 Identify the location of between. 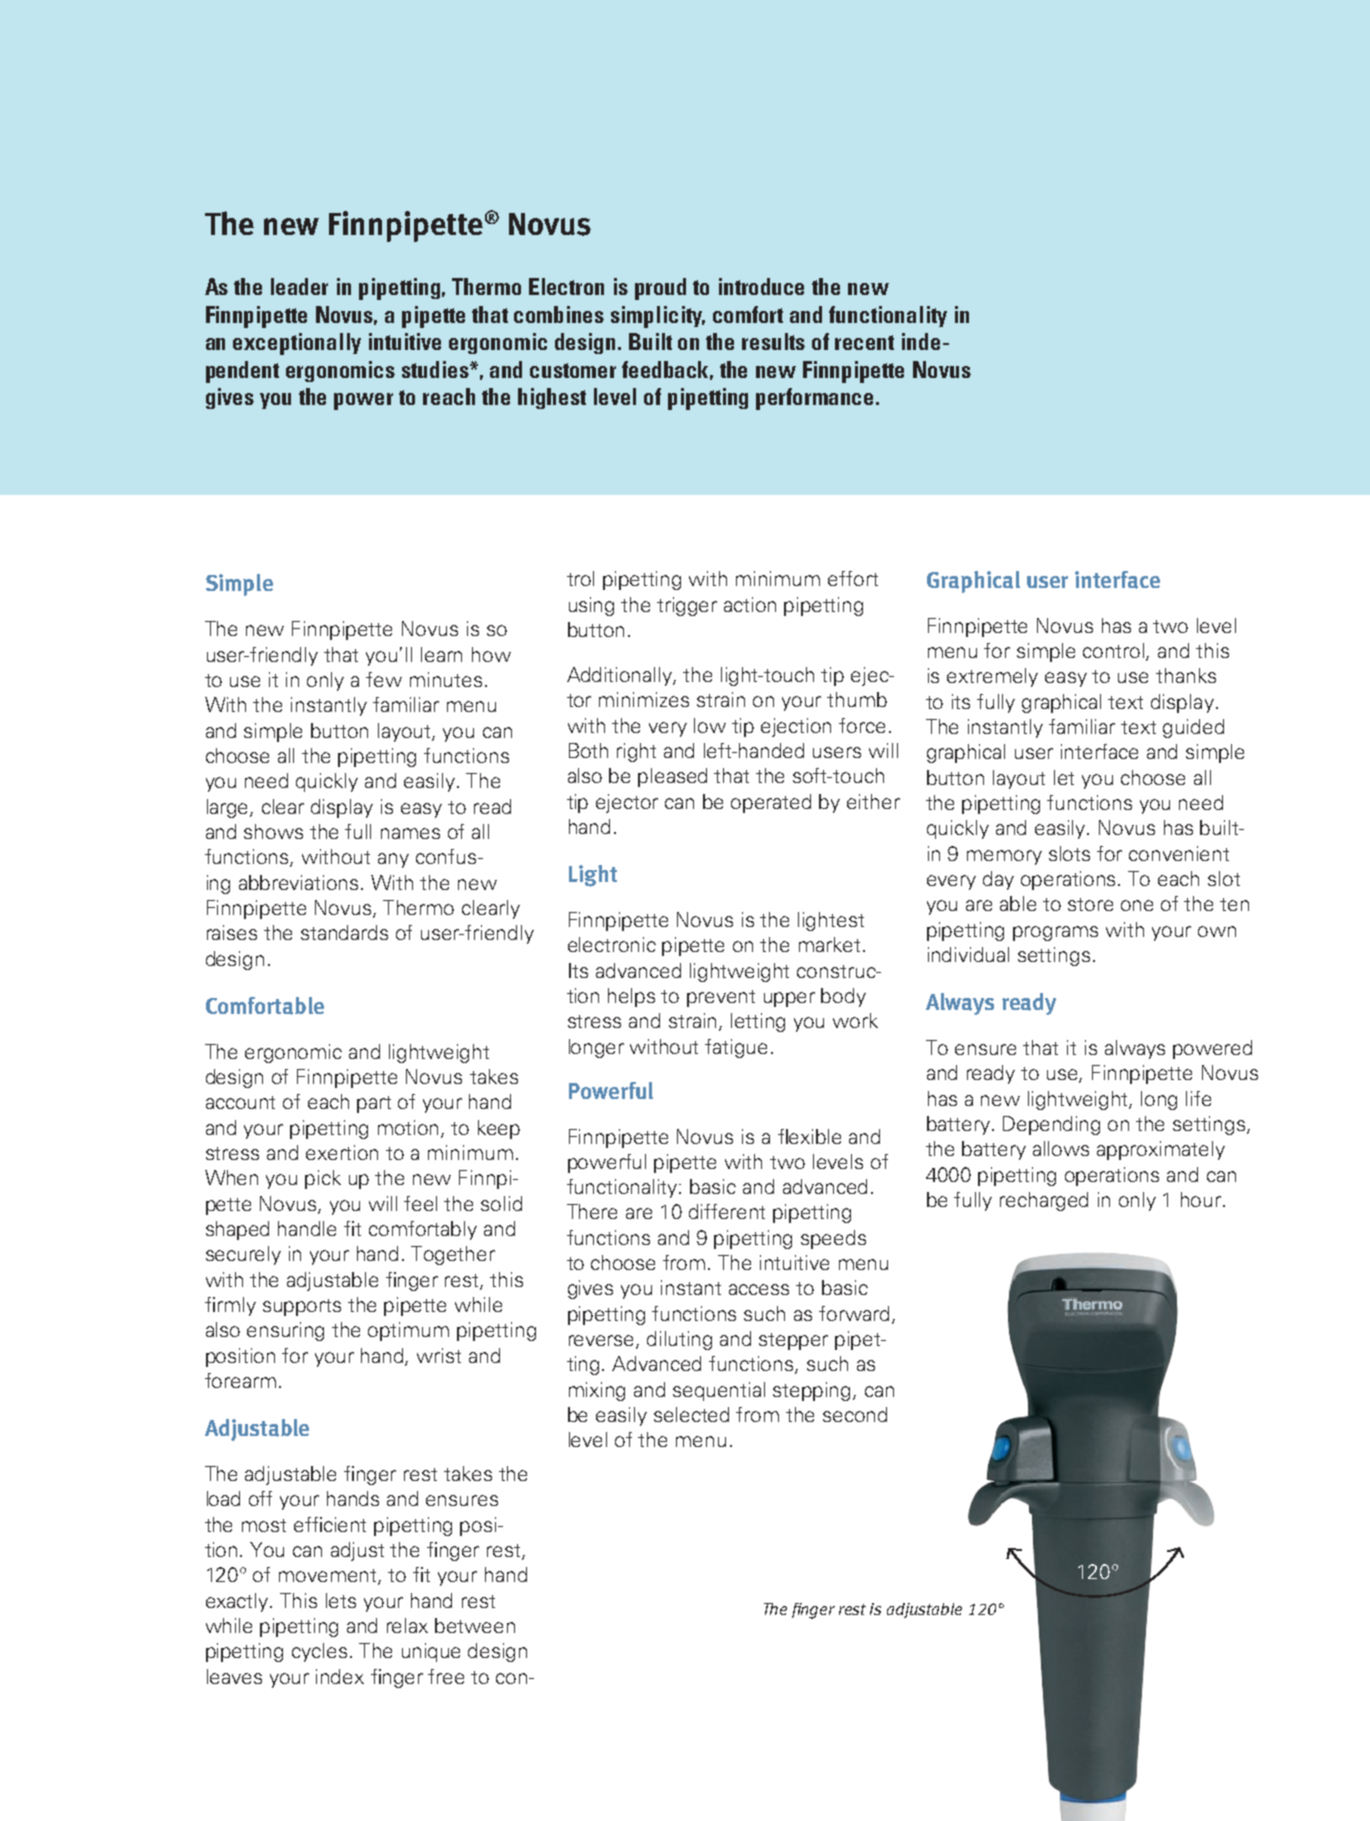
(475, 1625).
